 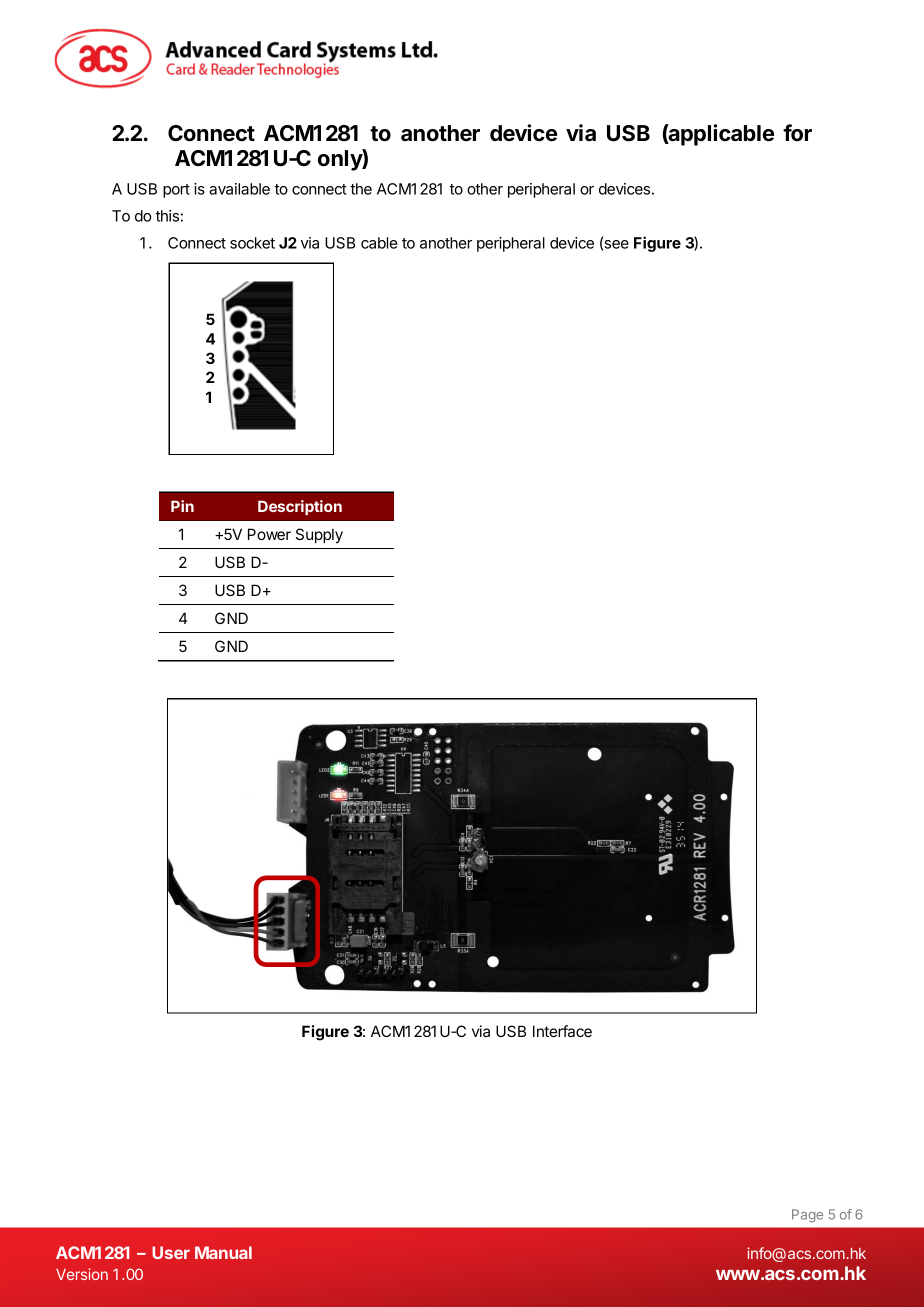 I want to click on User, so click(x=171, y=1252).
